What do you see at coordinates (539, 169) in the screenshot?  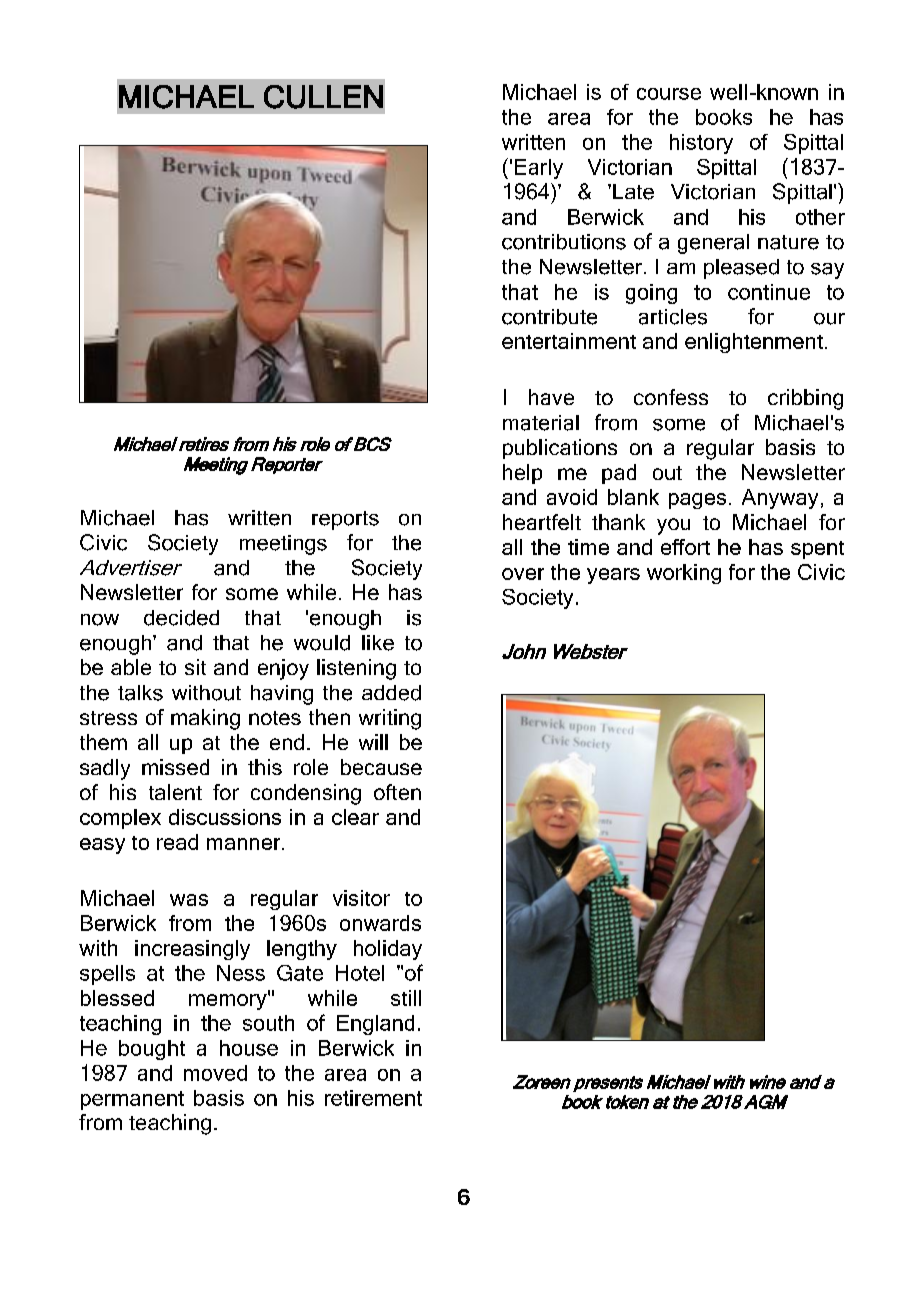 I see `Early` at bounding box center [539, 169].
